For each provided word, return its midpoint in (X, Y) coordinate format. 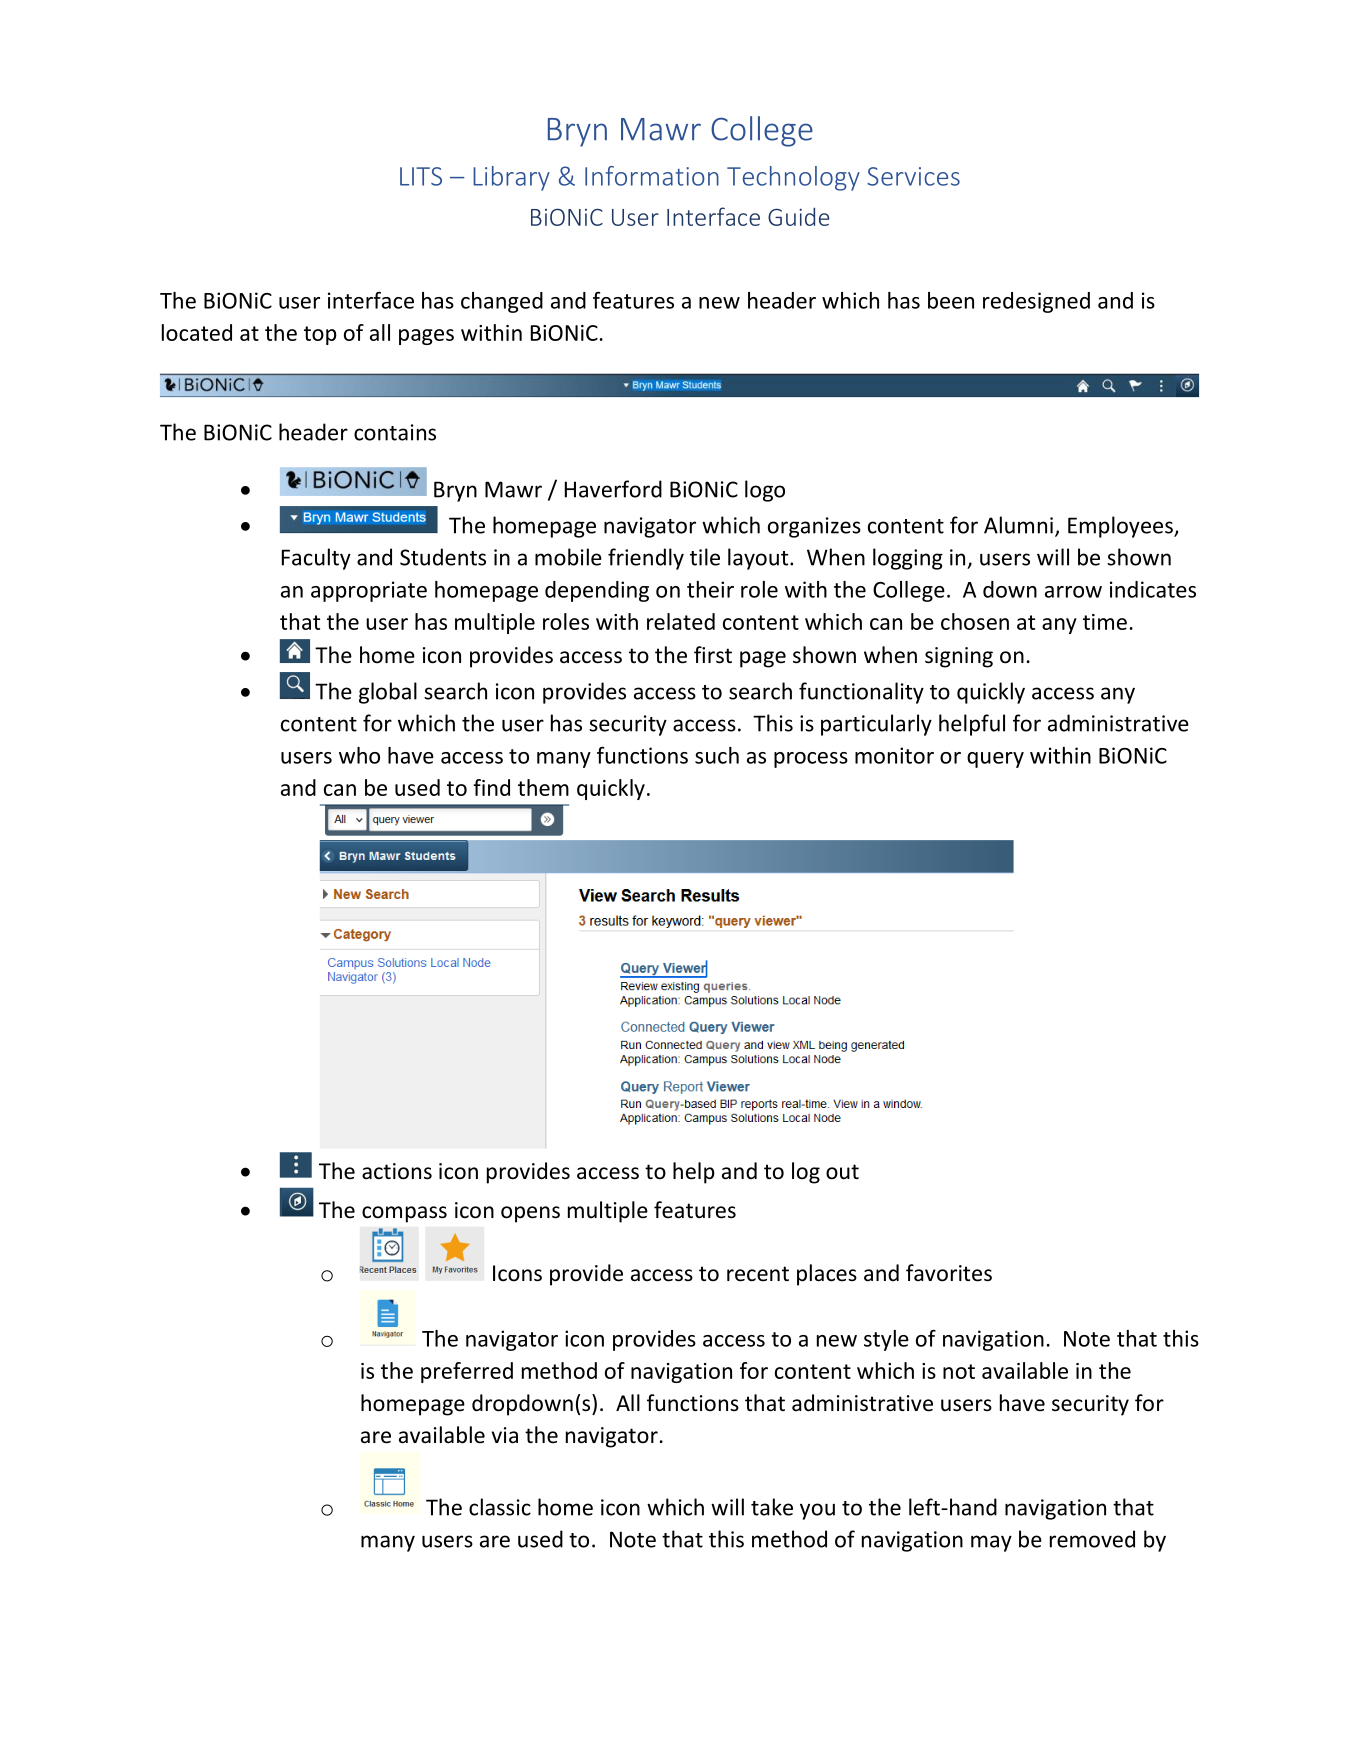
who (359, 755)
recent (758, 1274)
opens (530, 1214)
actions (397, 1171)
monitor (894, 755)
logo (765, 491)
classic (500, 1507)
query (995, 760)
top (320, 335)
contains (395, 432)
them (543, 787)
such (717, 755)
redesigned (1036, 302)
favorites (949, 1273)
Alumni (1018, 525)
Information (652, 176)
